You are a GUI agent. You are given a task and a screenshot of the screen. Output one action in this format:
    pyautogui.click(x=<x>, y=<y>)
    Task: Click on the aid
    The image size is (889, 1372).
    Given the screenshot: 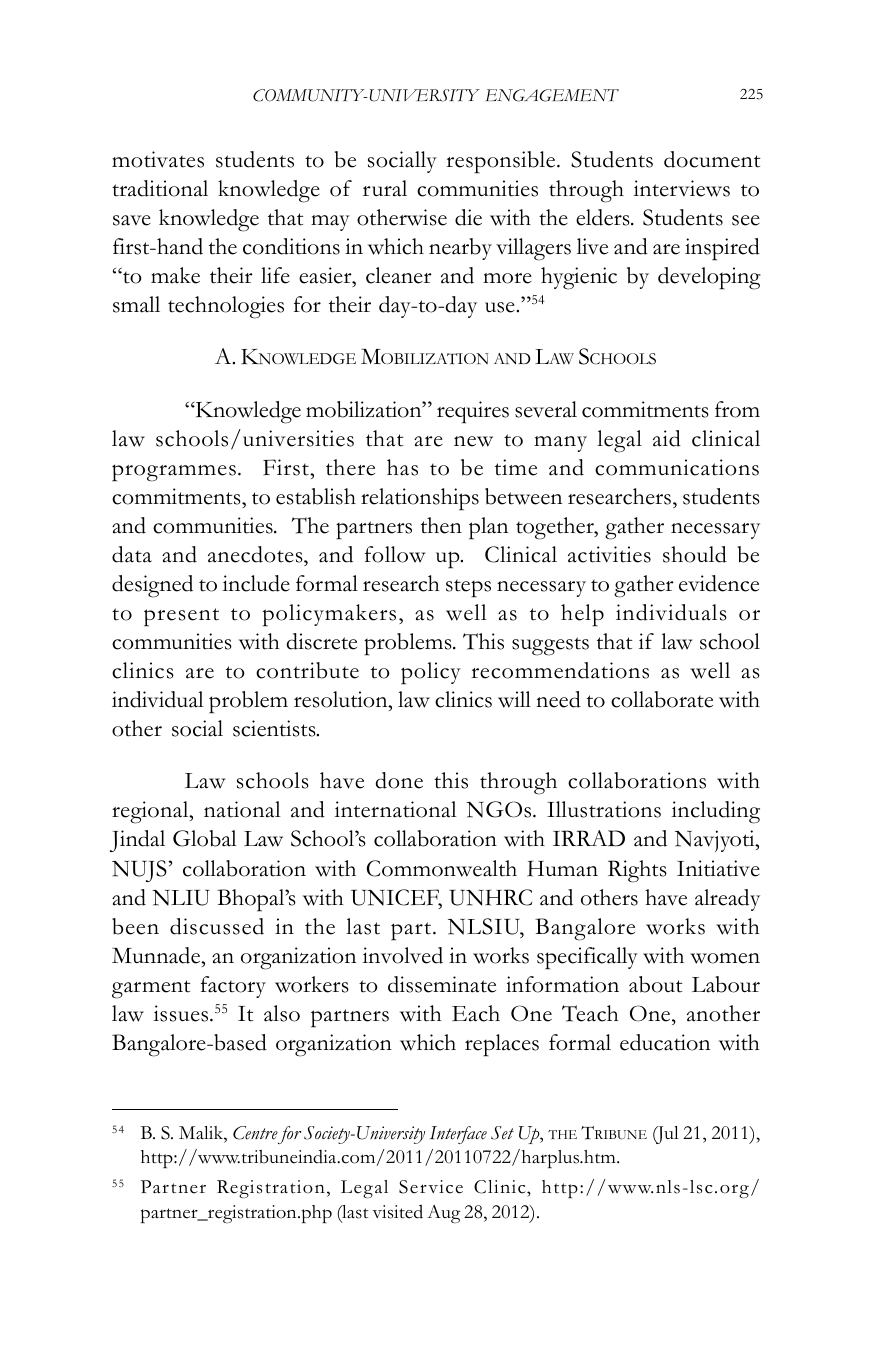 What is the action you would take?
    pyautogui.click(x=667, y=438)
